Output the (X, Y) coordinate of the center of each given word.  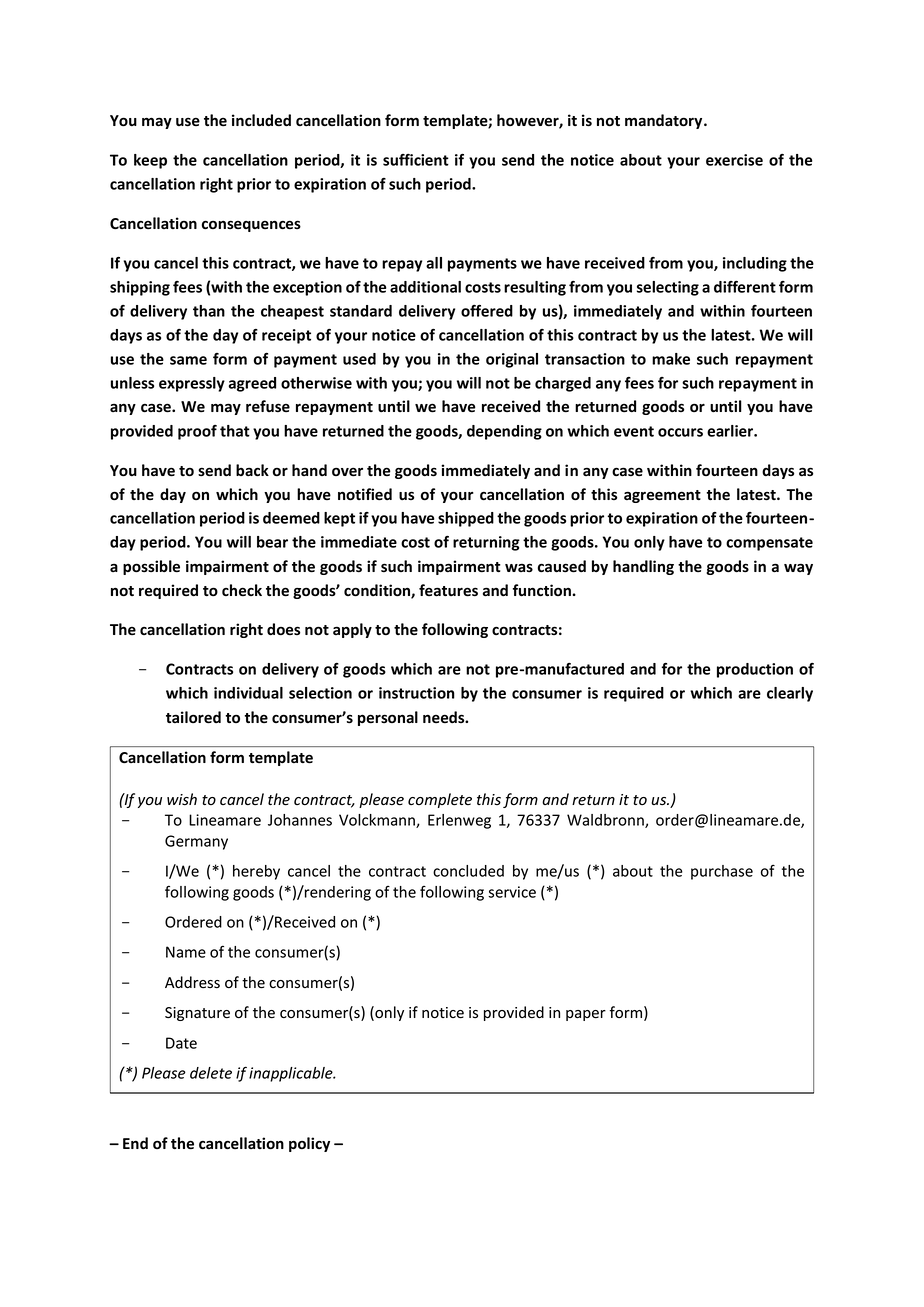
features (448, 590)
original (512, 360)
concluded (468, 871)
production (755, 670)
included (261, 120)
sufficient (416, 160)
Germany (196, 842)
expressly (192, 384)
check (242, 590)
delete (211, 1073)
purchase (722, 872)
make (671, 359)
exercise (734, 160)
